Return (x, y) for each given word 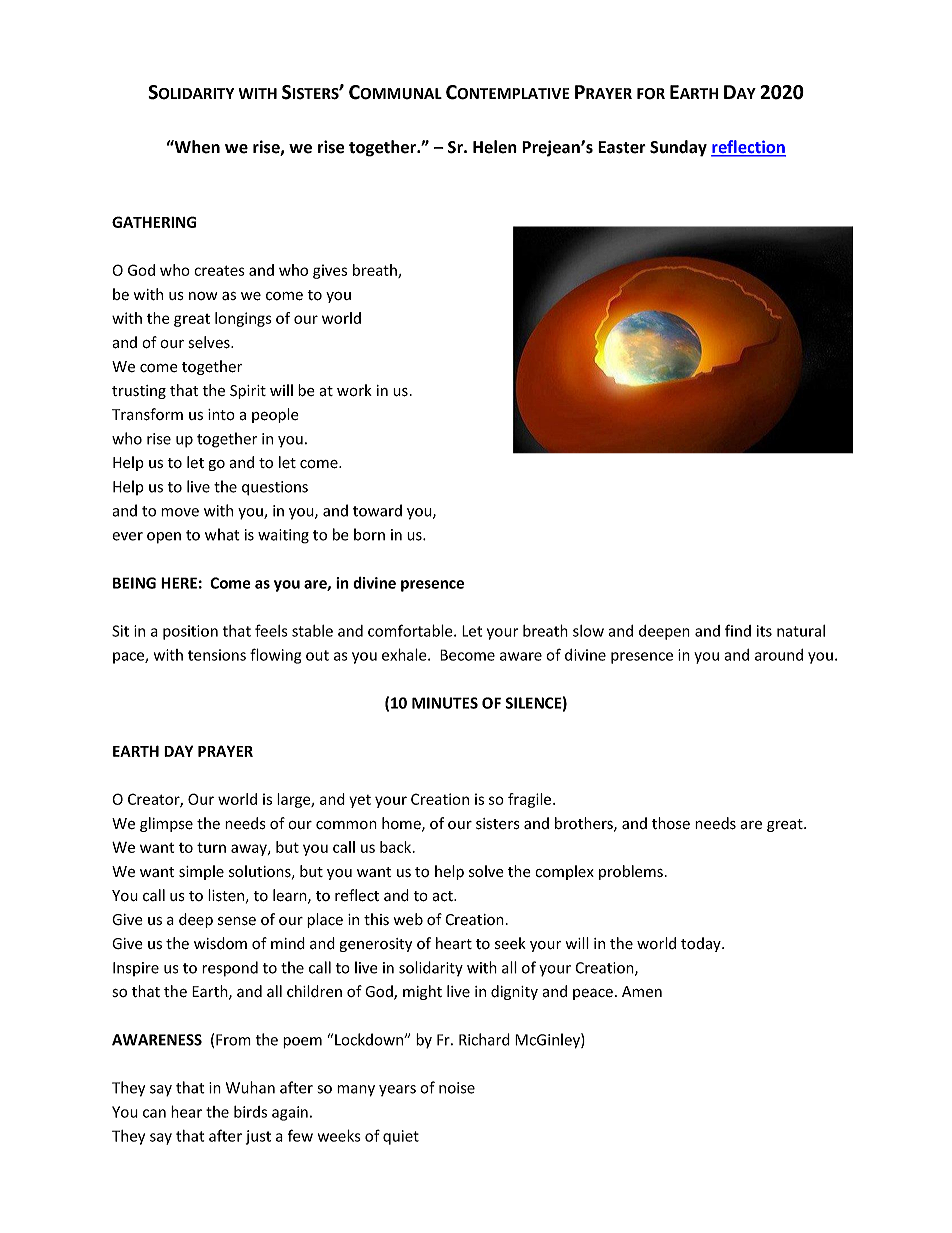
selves (210, 342)
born (369, 534)
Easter (622, 147)
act (443, 896)
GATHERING (154, 222)
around (779, 655)
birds (250, 1112)
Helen (495, 147)
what (222, 534)
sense (237, 921)
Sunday (678, 148)
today (702, 944)
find (738, 630)
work (354, 390)
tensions (217, 655)
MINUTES (445, 703)
